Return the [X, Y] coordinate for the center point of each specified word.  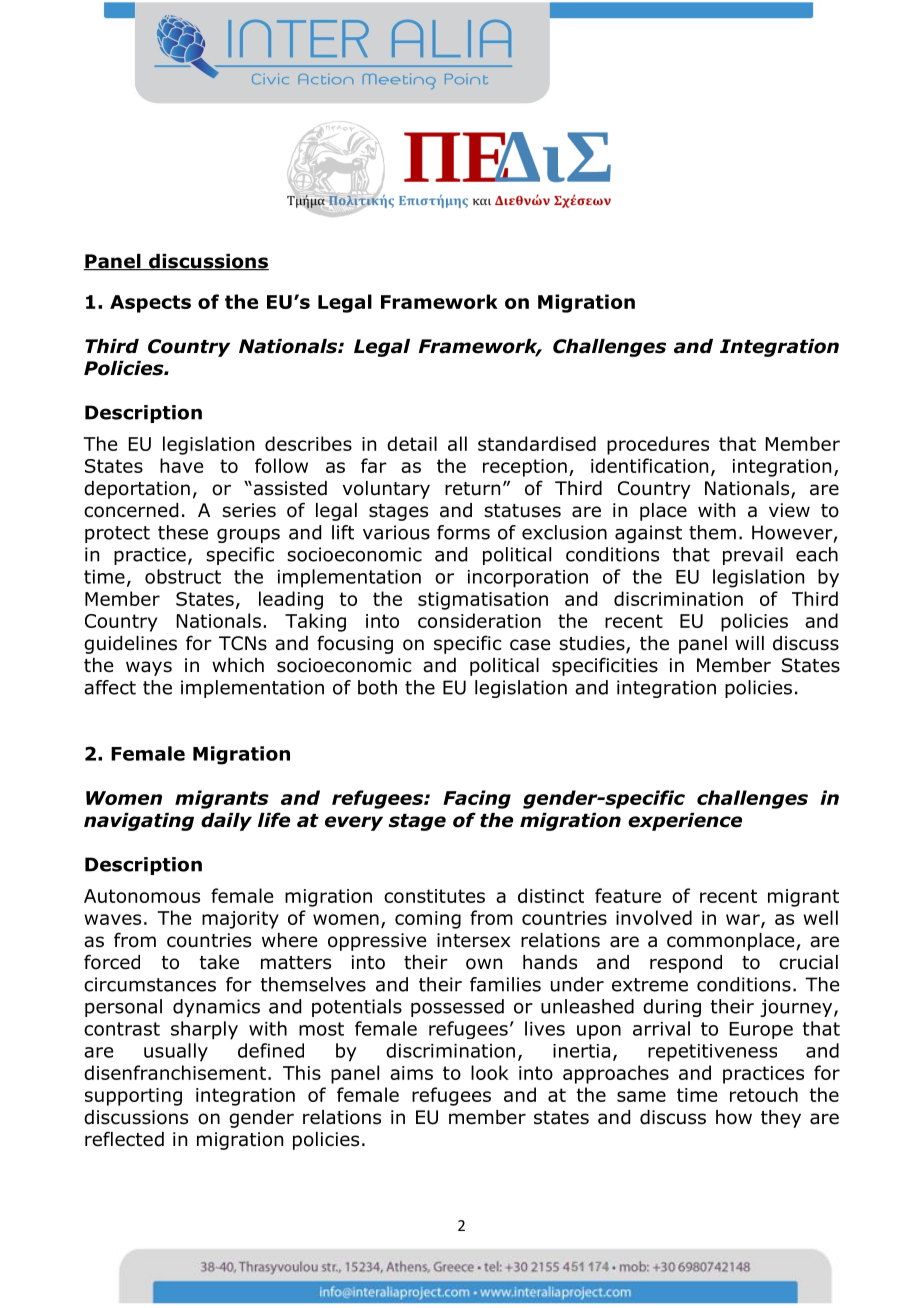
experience [685, 822]
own [484, 964]
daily [226, 822]
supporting [133, 1097]
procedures [658, 445]
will [749, 643]
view [789, 510]
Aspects [150, 304]
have [181, 465]
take [219, 962]
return [472, 489]
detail [412, 443]
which [238, 665]
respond [686, 964]
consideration [479, 620]
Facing [477, 799]
